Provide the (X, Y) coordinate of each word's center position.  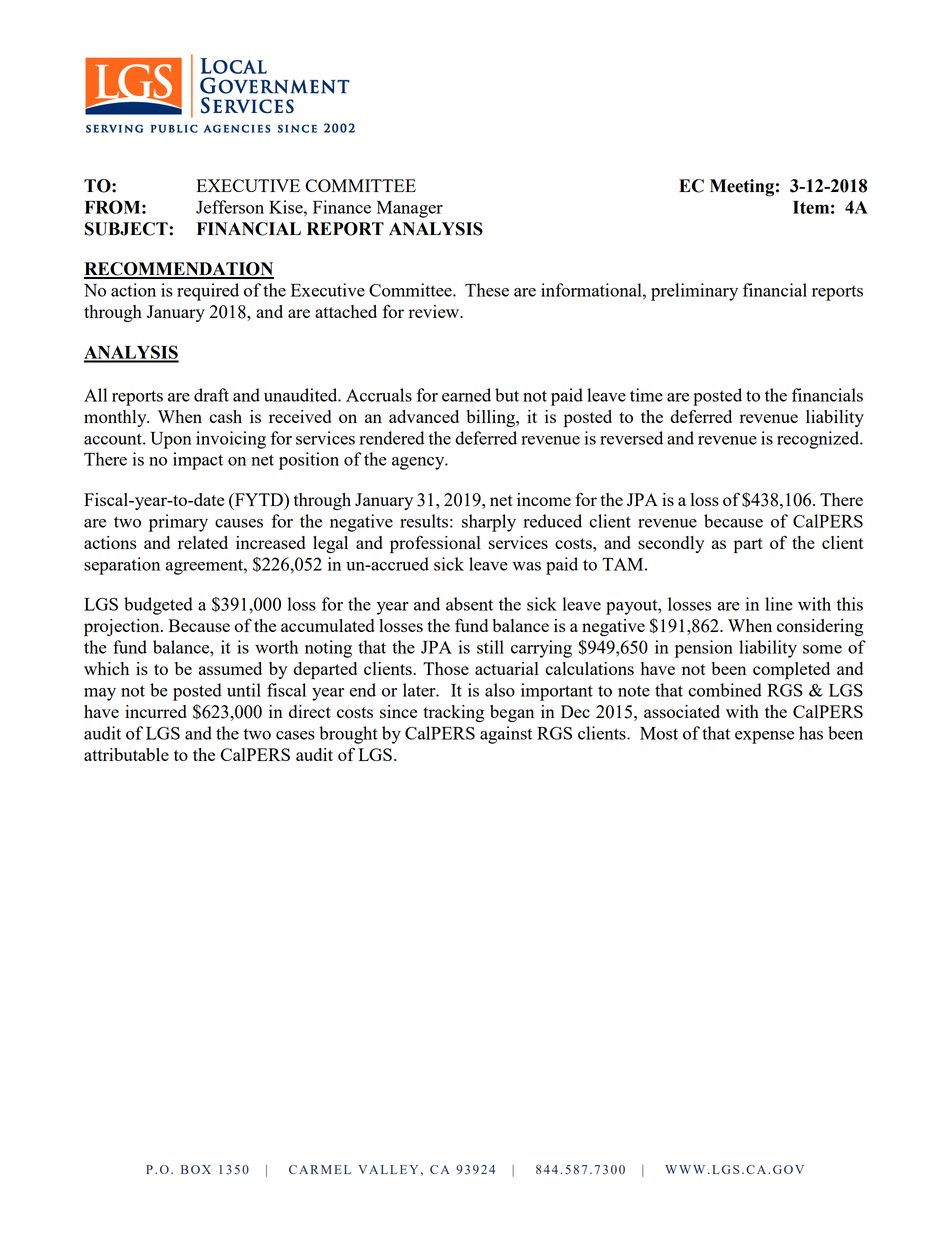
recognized (819, 440)
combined (725, 690)
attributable (126, 754)
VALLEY (388, 1169)
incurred (156, 711)
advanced (424, 416)
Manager (410, 209)
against (506, 735)
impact (198, 461)
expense (764, 737)
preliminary (694, 292)
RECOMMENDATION (179, 270)
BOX (196, 1169)
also (500, 690)
